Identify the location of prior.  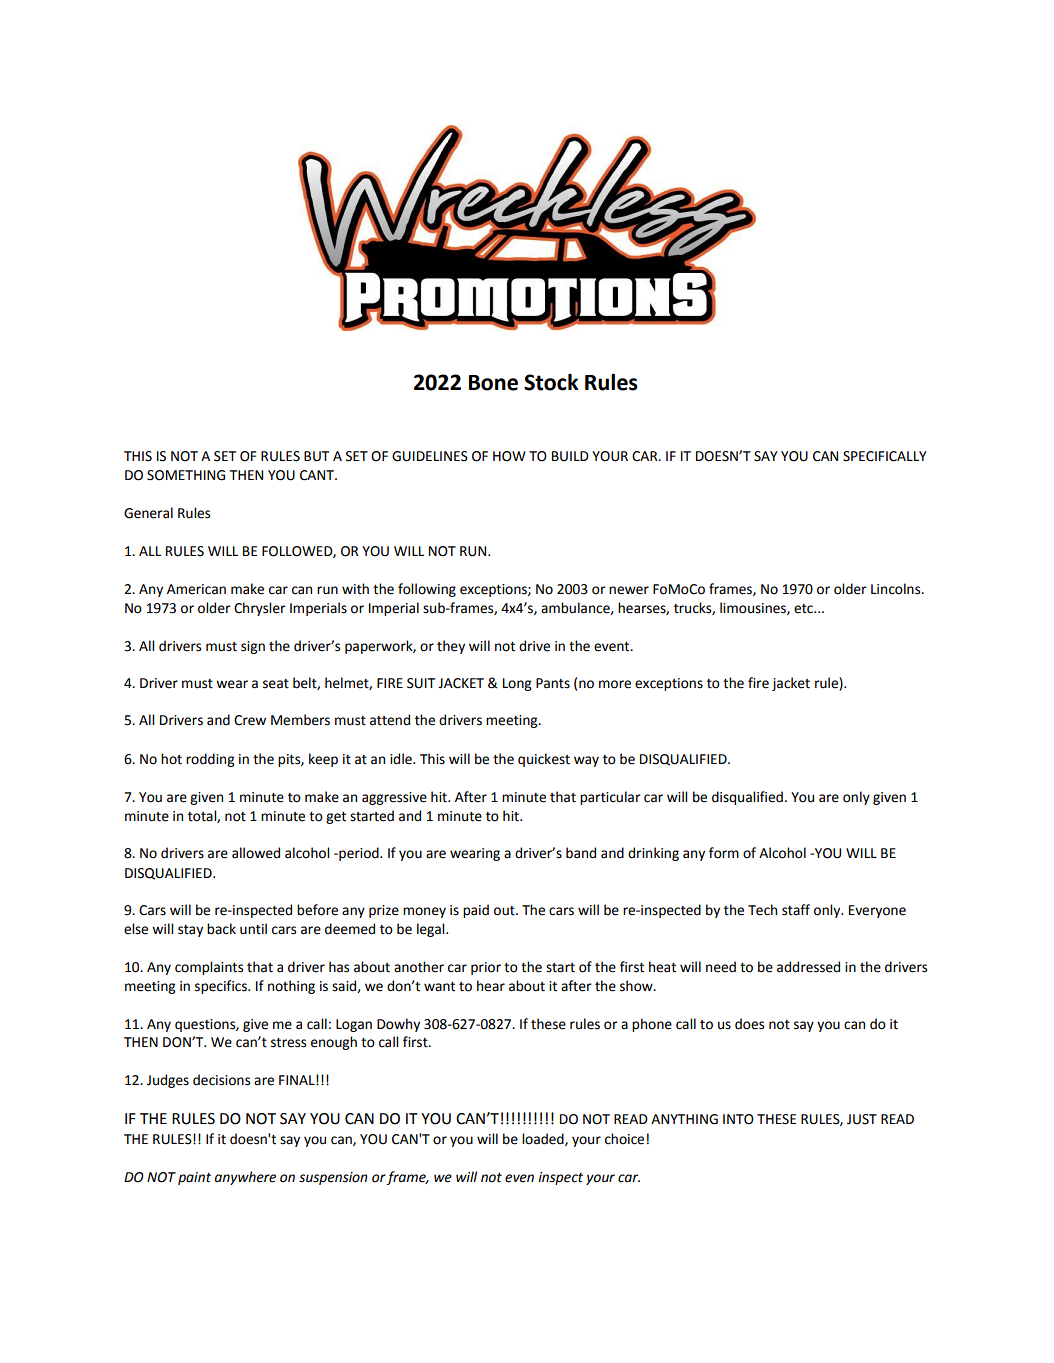
(486, 968).
